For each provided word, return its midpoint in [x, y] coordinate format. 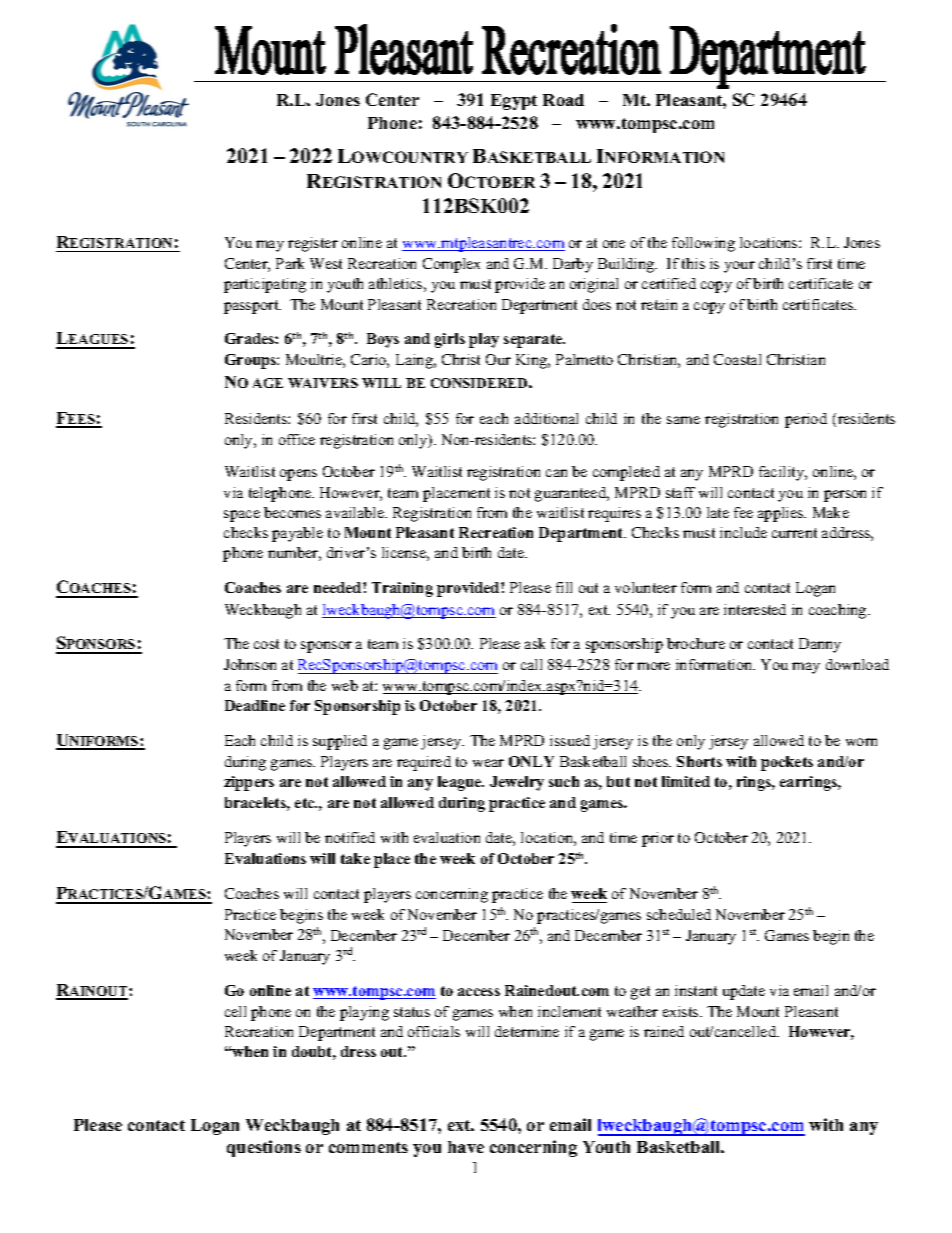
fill [564, 587]
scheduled [679, 914]
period [806, 420]
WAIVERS [323, 383]
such [564, 781]
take [355, 858]
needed [339, 587]
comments [368, 1147]
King [533, 361]
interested [755, 609]
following [703, 244]
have [466, 1147]
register [313, 244]
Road [563, 100]
